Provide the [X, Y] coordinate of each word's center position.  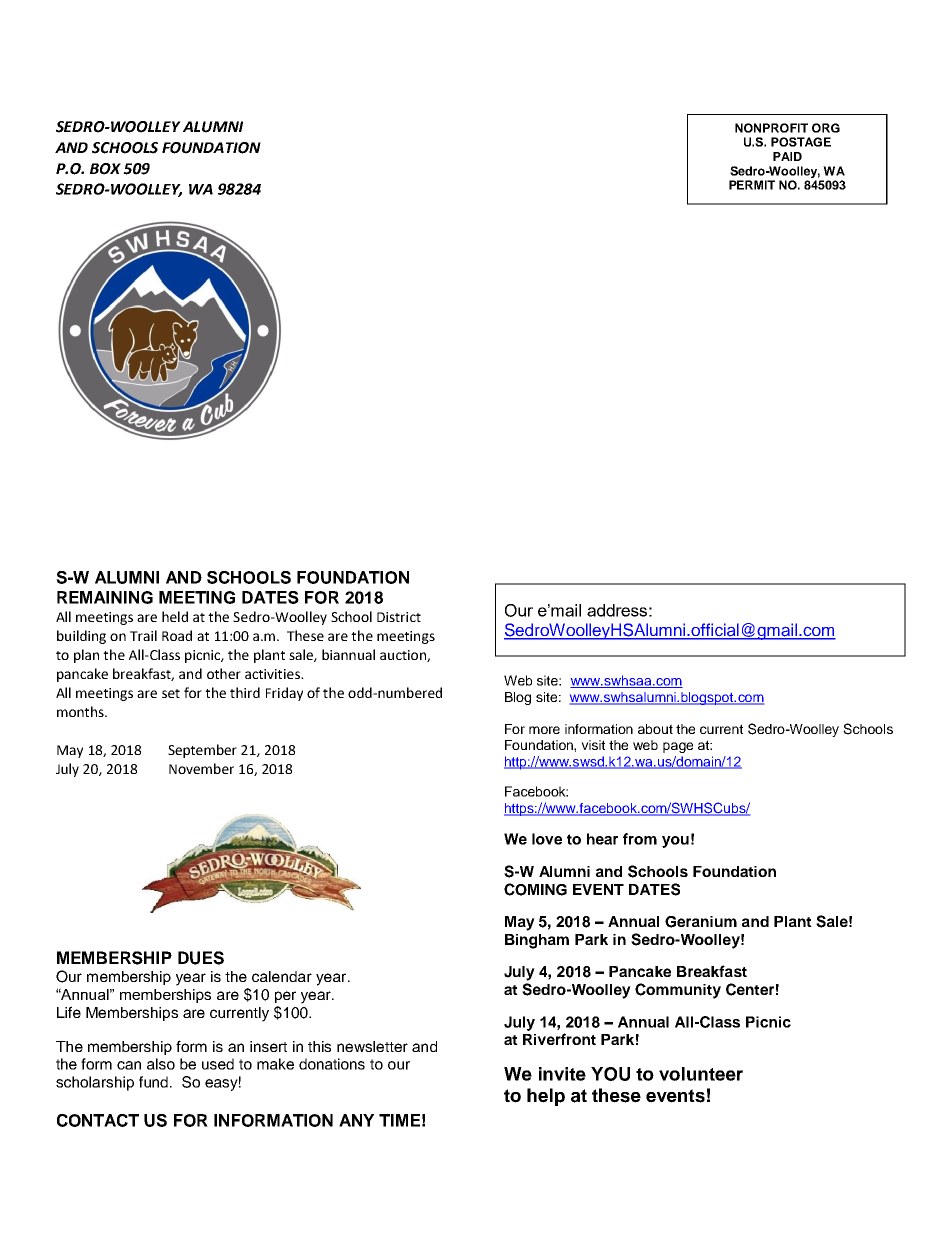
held [175, 616]
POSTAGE [801, 142]
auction [404, 656]
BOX [105, 169]
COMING [535, 889]
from [640, 839]
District [399, 617]
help [546, 1097]
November [201, 768]
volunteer [701, 1074]
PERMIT [752, 185]
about [655, 729]
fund [155, 1082]
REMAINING [105, 597]
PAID [787, 156]
